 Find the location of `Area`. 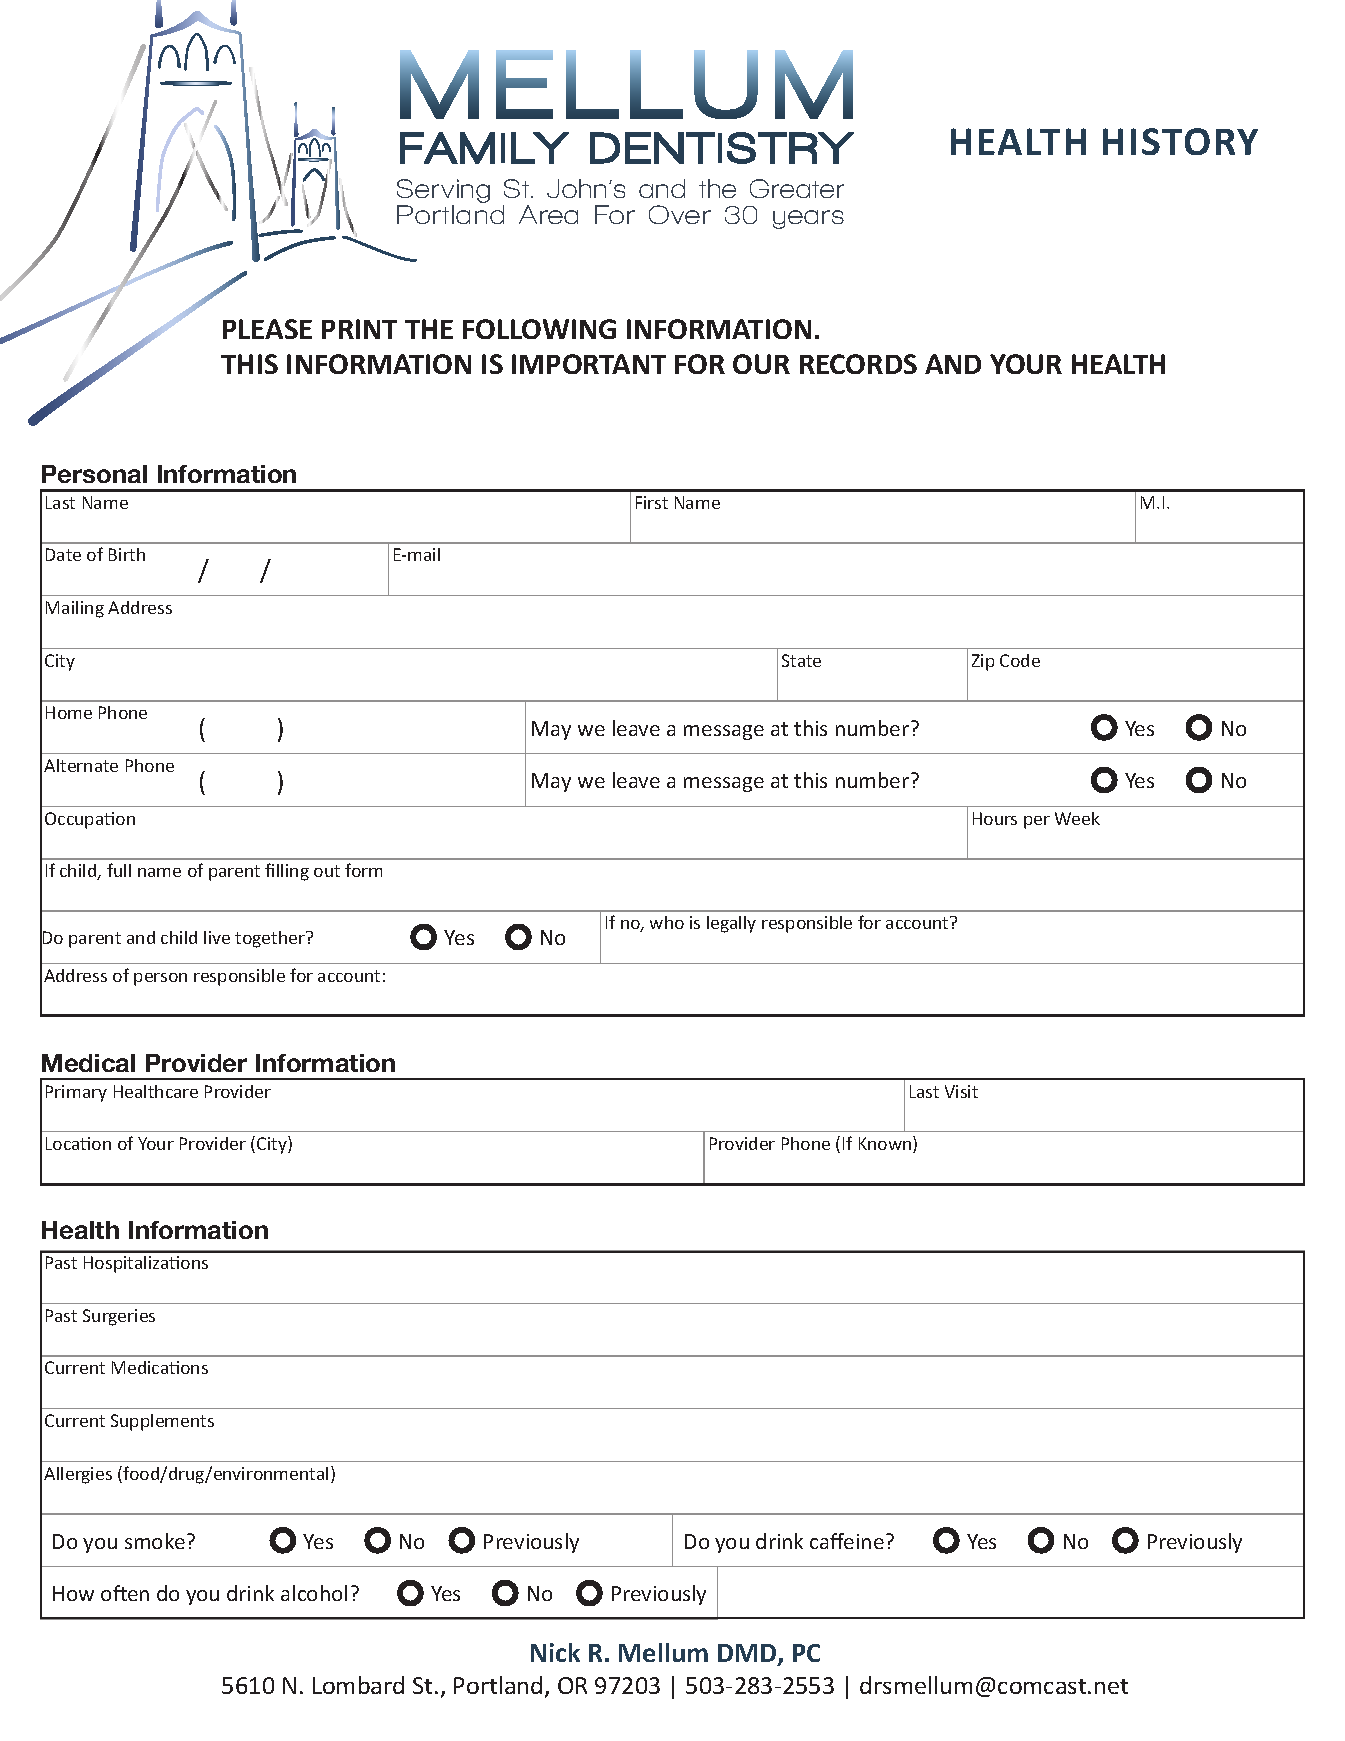

Area is located at coordinates (548, 214).
